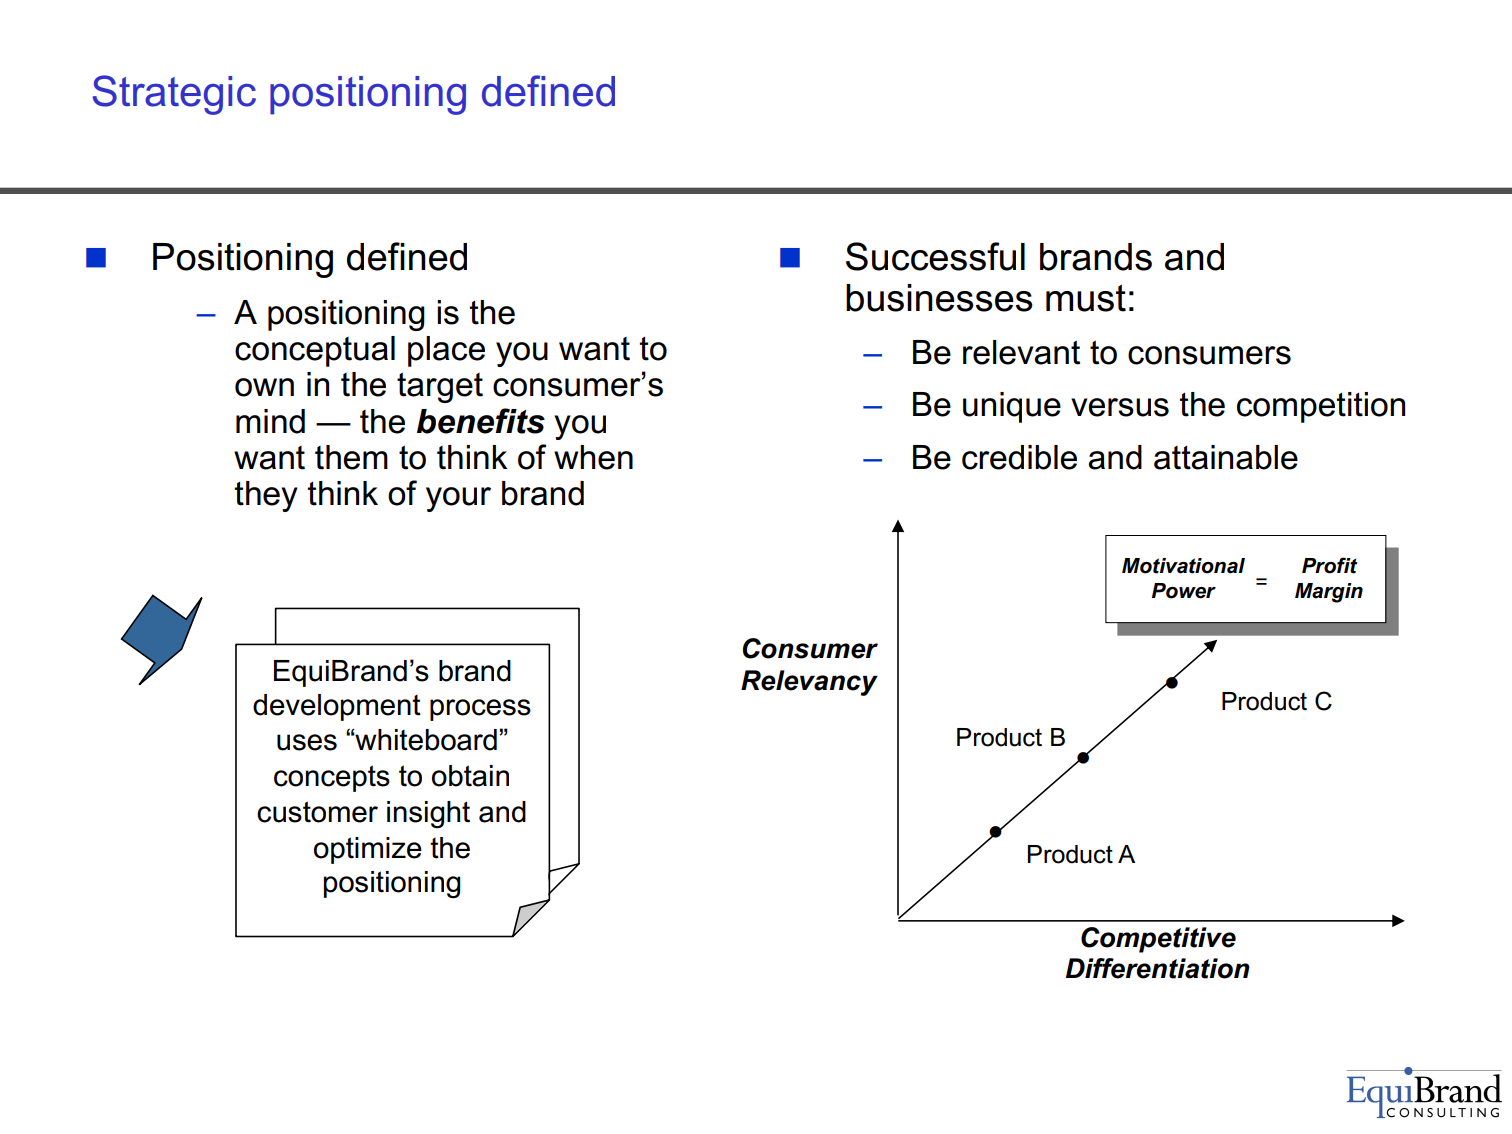 The width and height of the screenshot is (1512, 1134). Describe the element at coordinates (266, 496) in the screenshot. I see `they` at that location.
